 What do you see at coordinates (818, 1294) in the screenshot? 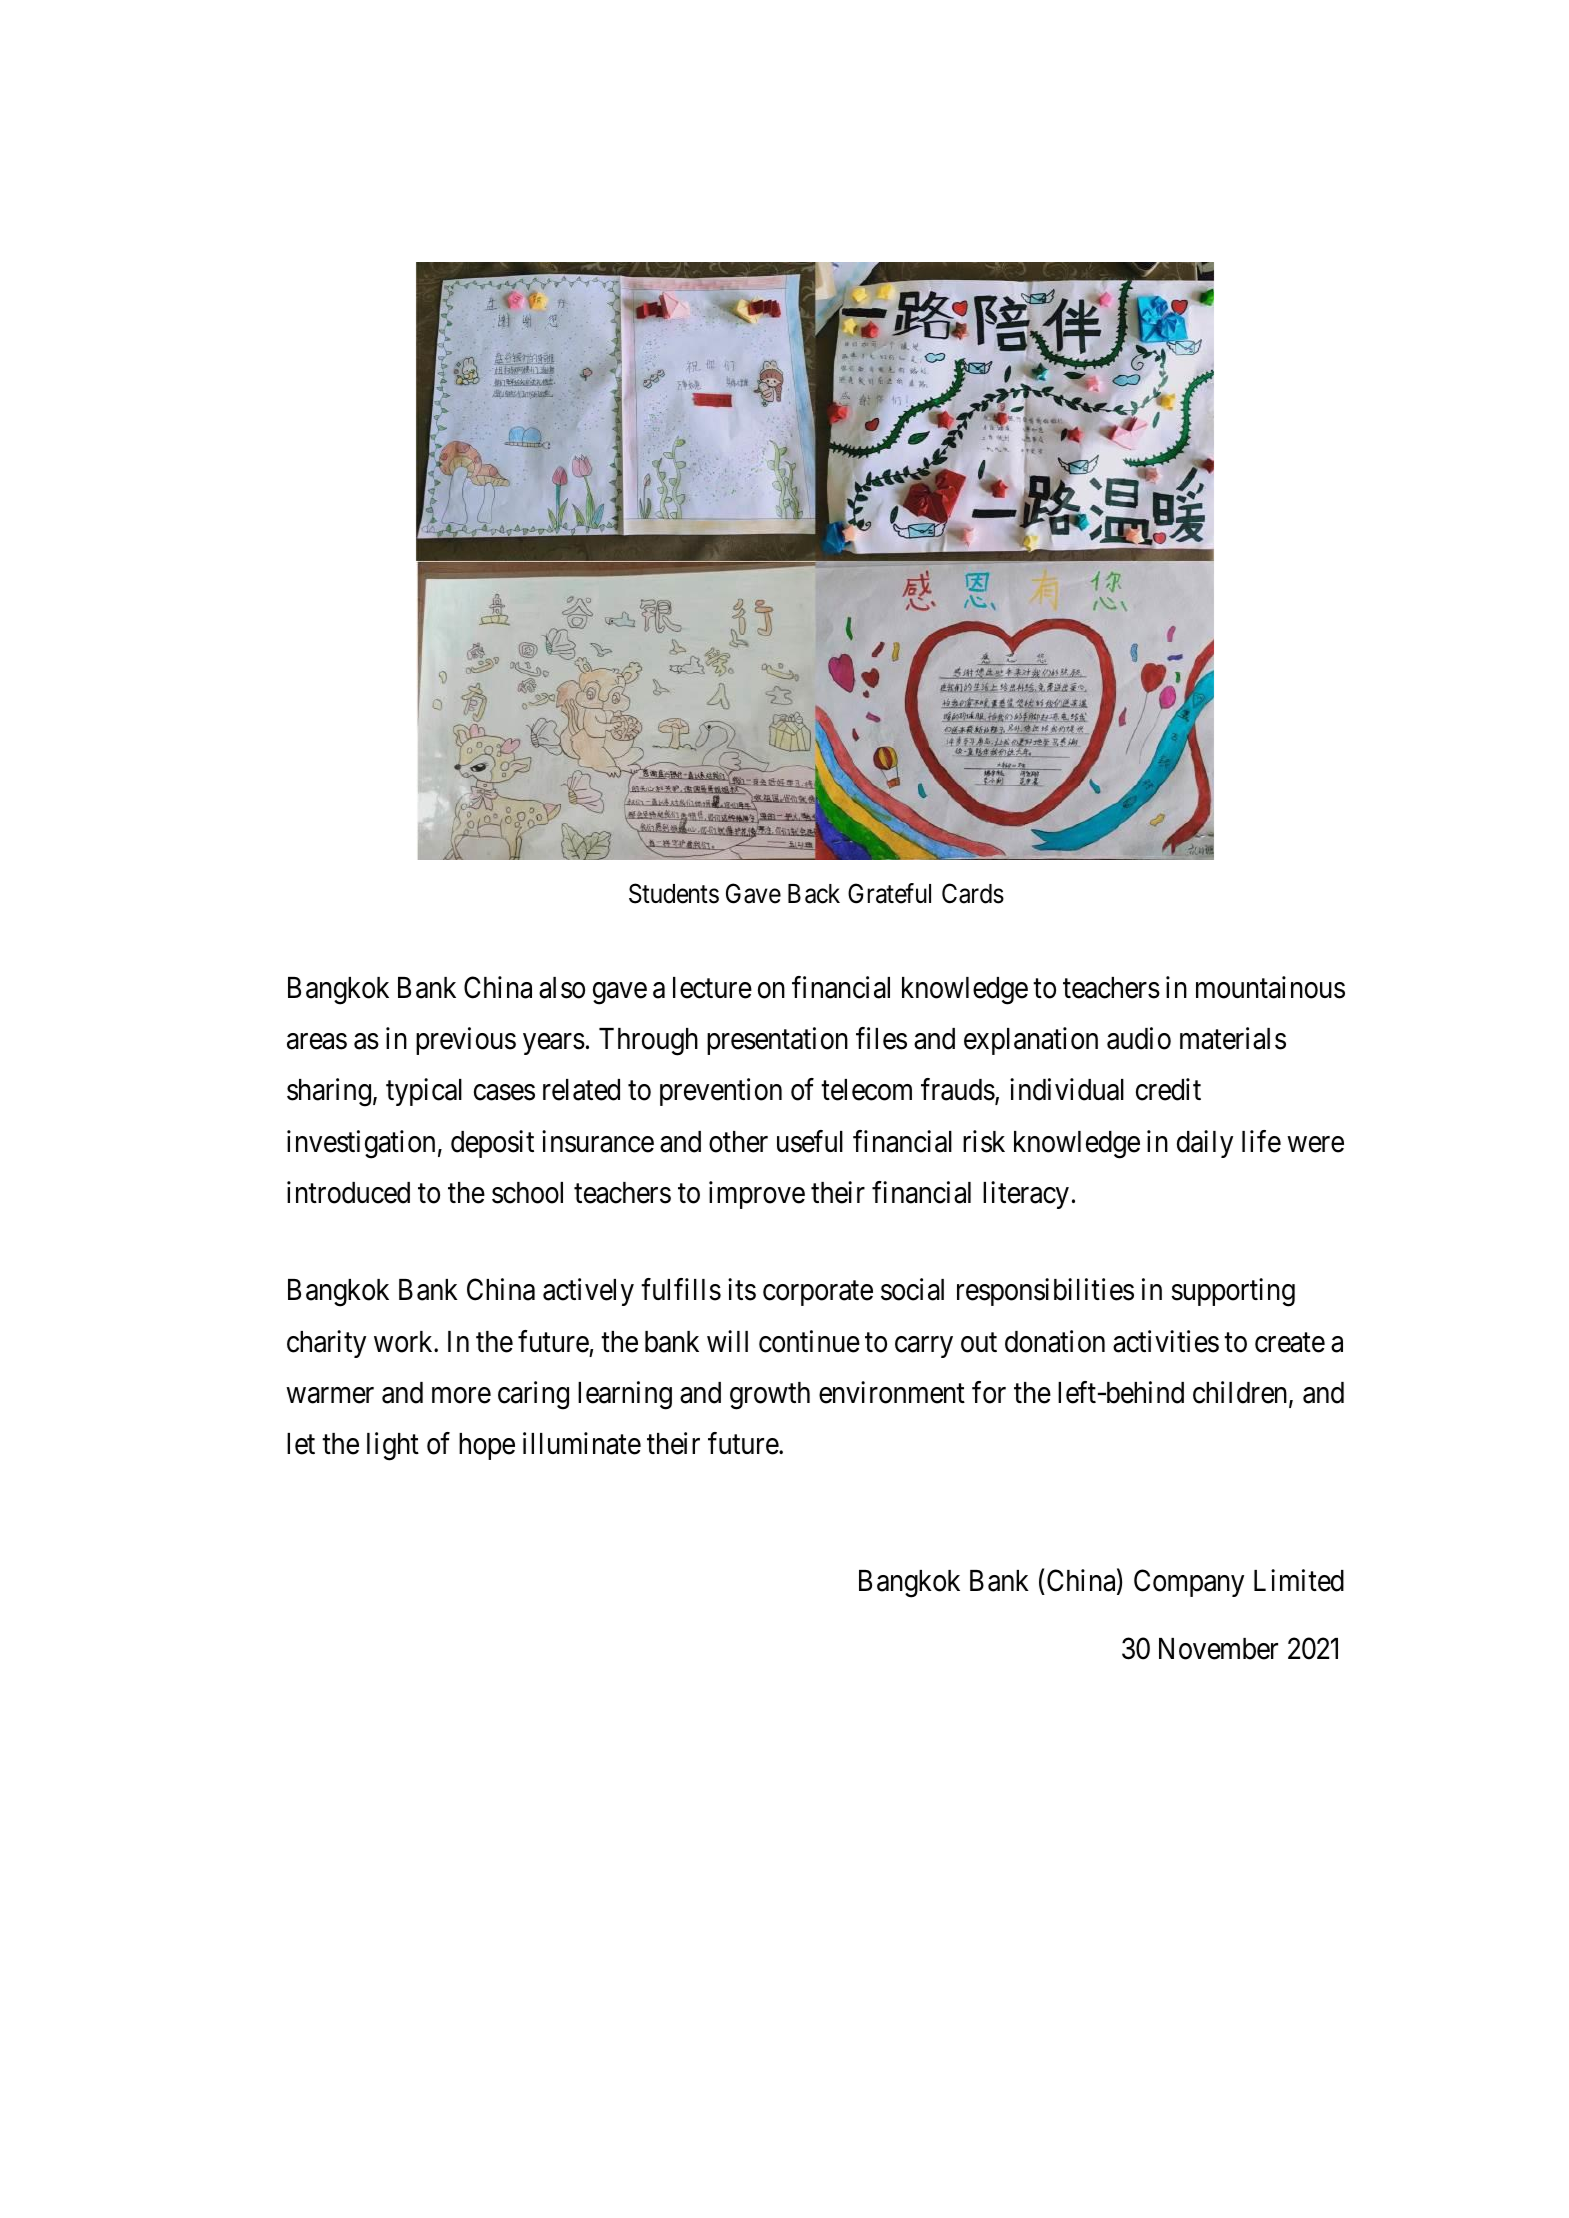
I see `corporate` at bounding box center [818, 1294].
